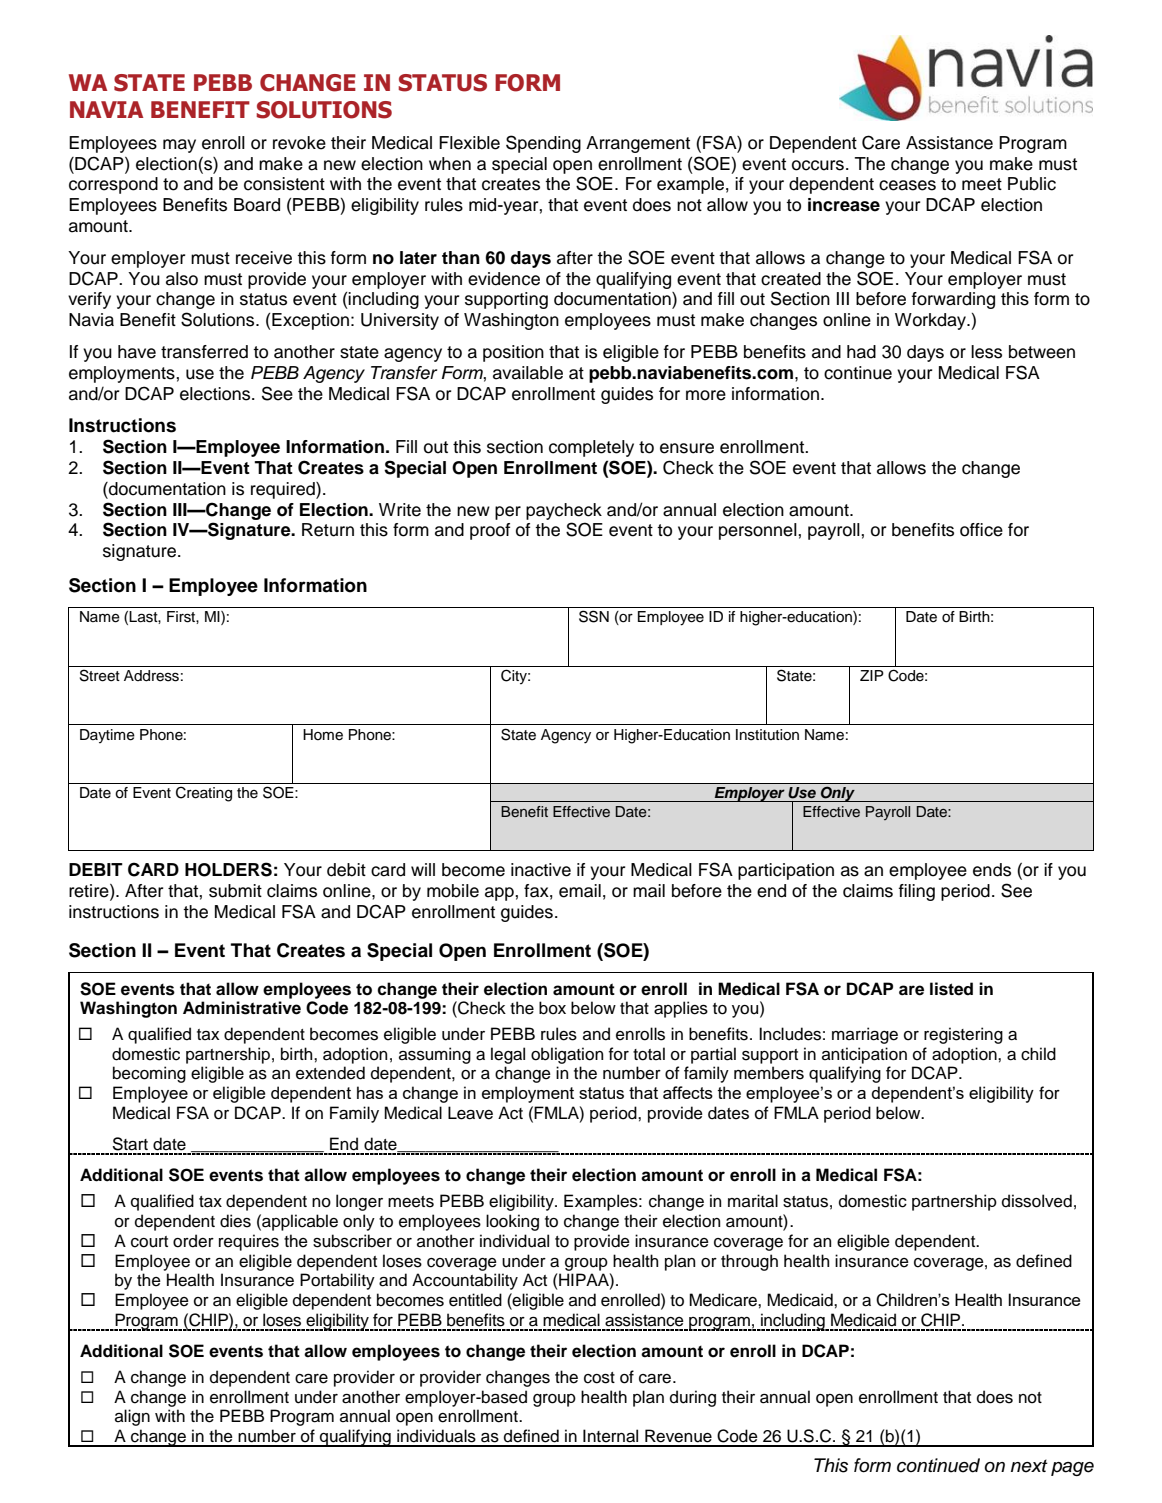  Describe the element at coordinates (963, 1035) in the image. I see `registering` at that location.
